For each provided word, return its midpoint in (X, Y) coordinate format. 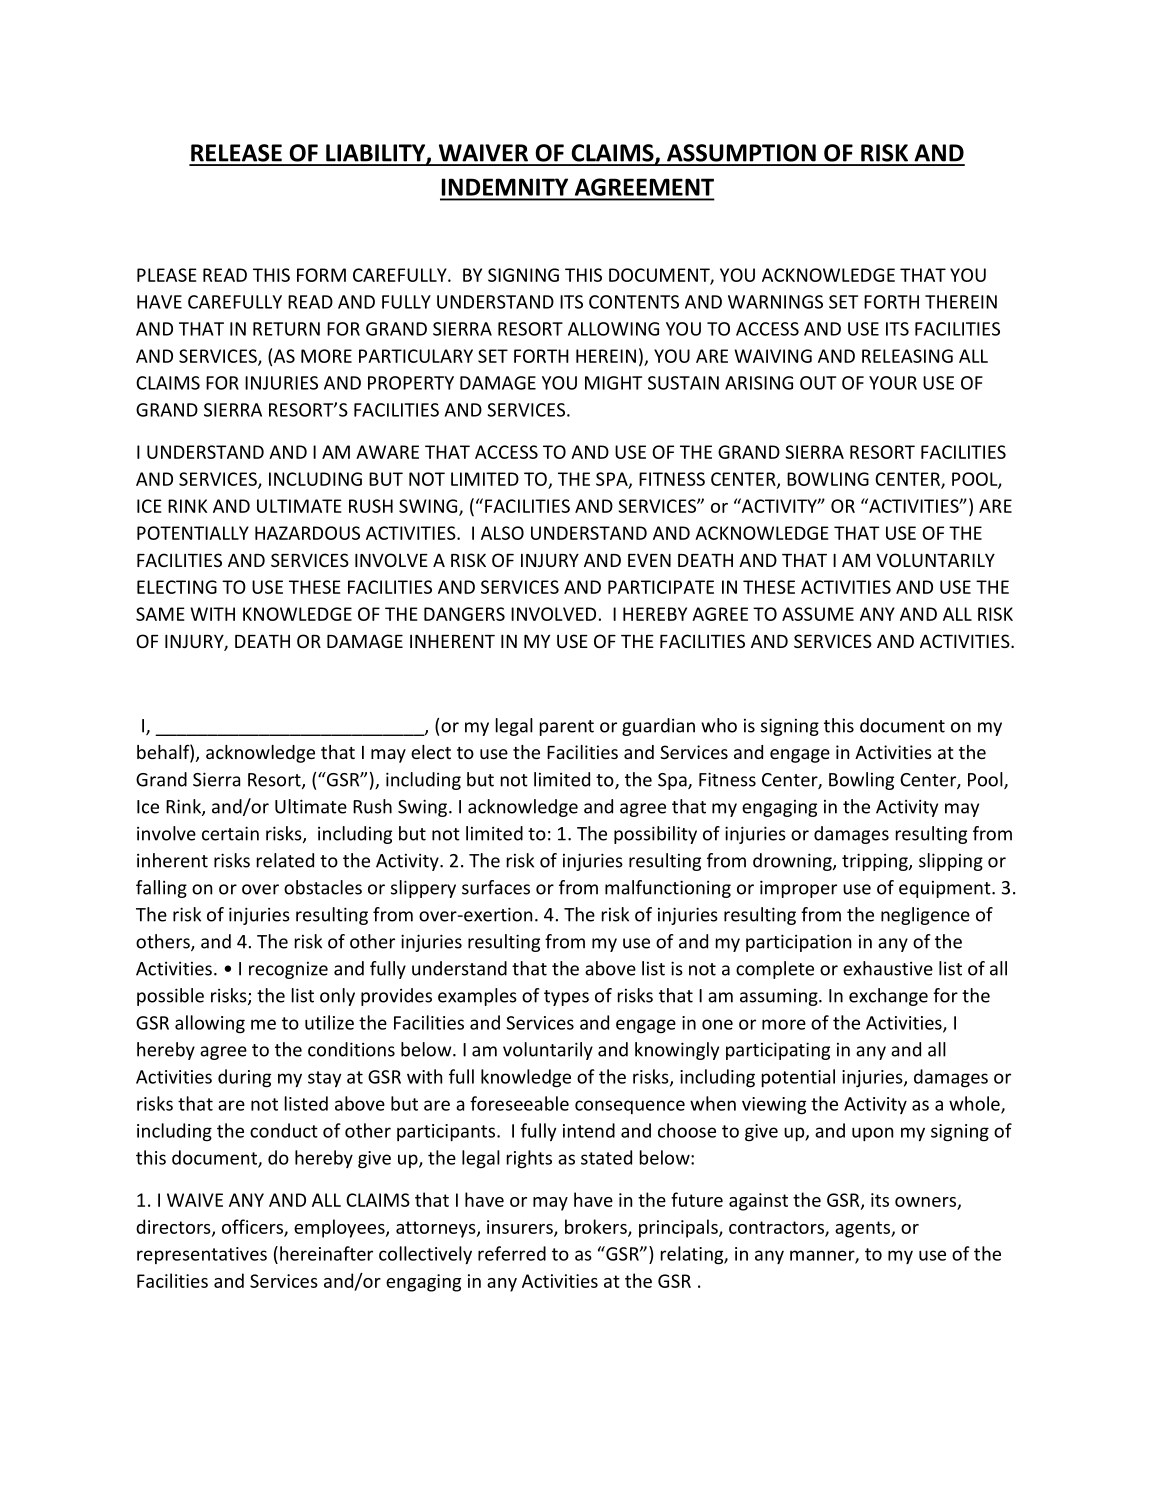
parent (567, 728)
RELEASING (907, 356)
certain (230, 833)
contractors (777, 1228)
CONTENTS (634, 302)
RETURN (286, 329)
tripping (876, 862)
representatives (202, 1255)
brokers (597, 1227)
